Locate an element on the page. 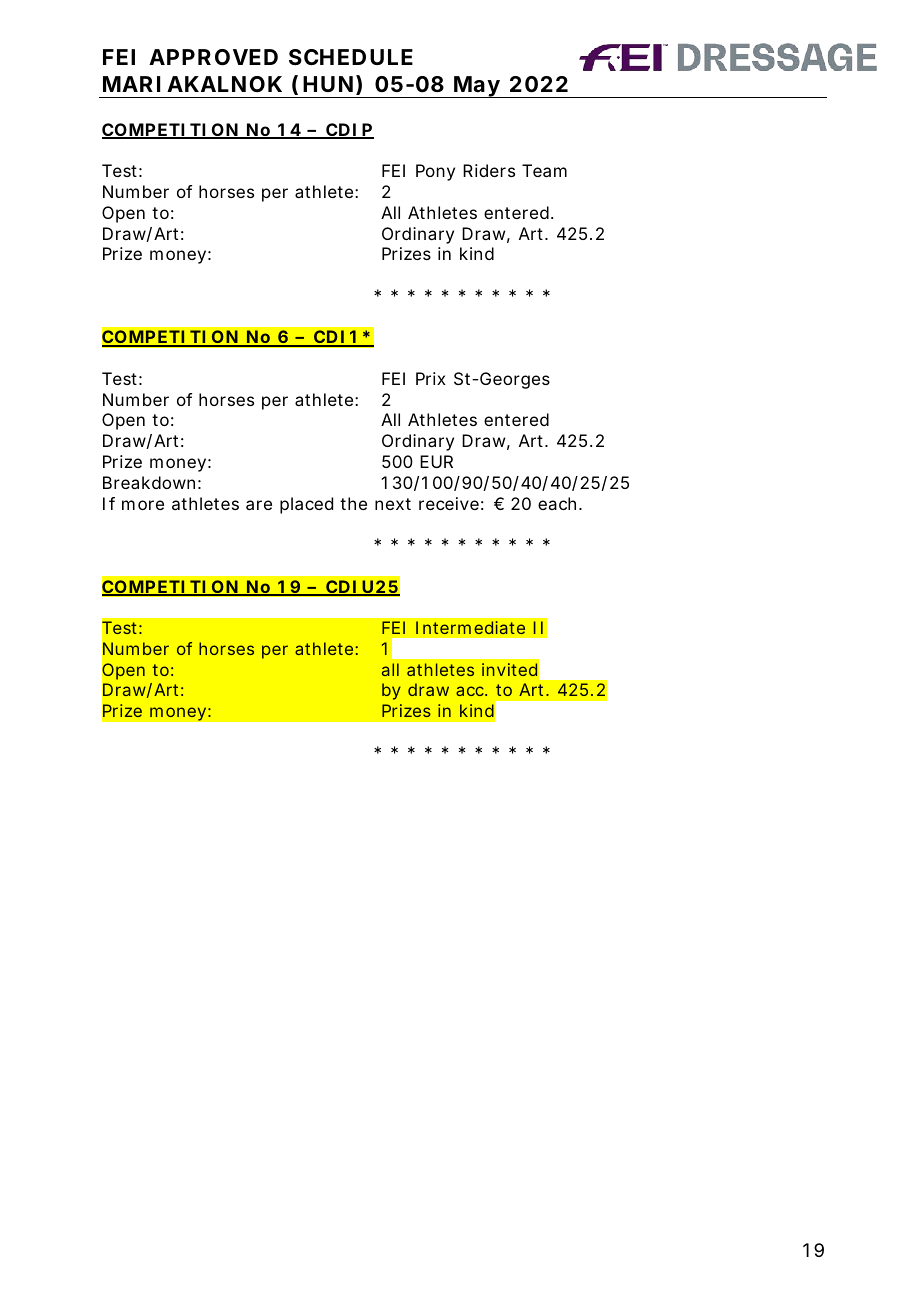 This image has height=1308, width=924. acc is located at coordinates (471, 691).
